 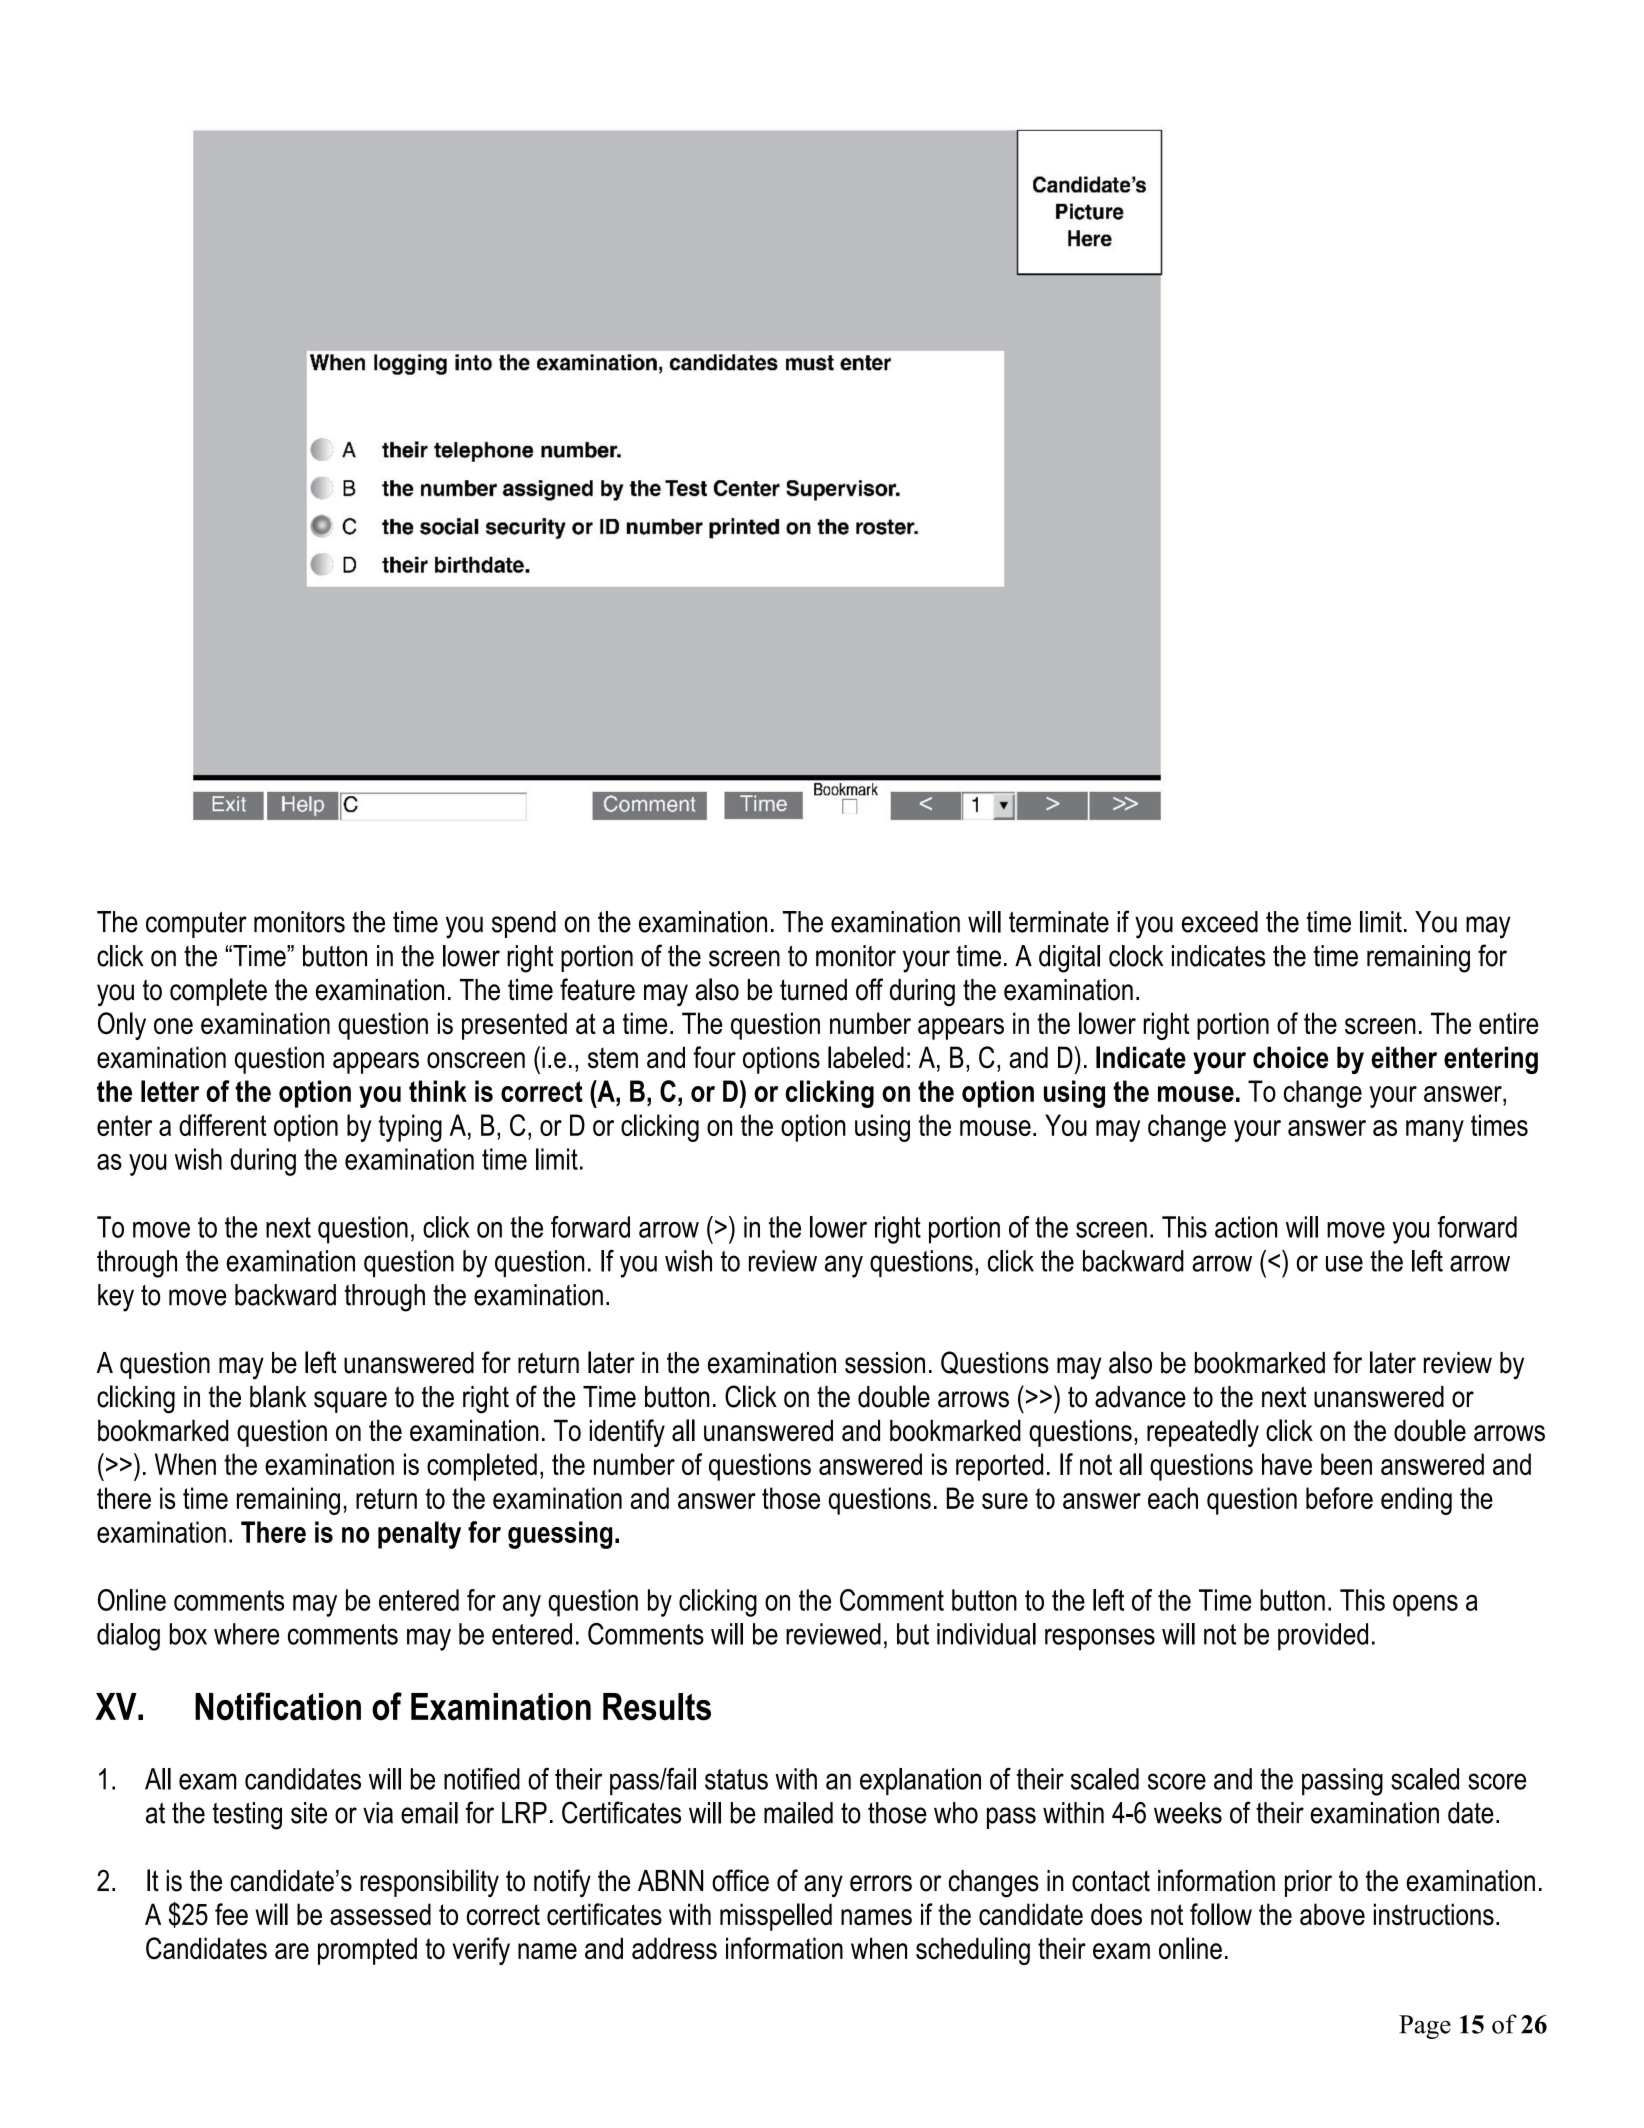 What do you see at coordinates (1425, 2027) in the screenshot?
I see `Page` at bounding box center [1425, 2027].
